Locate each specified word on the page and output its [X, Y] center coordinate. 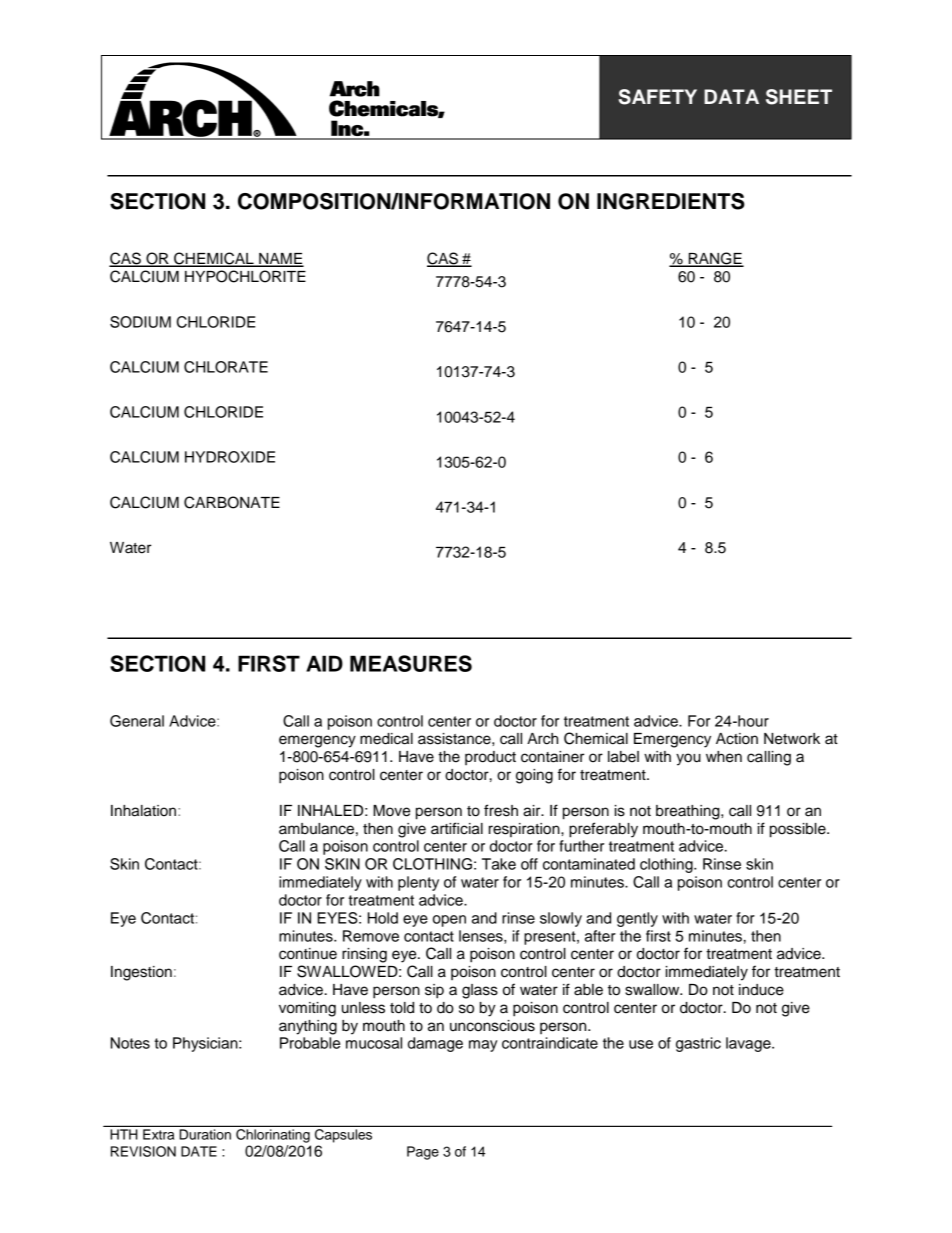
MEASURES [411, 663]
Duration [205, 1134]
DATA [731, 96]
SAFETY [658, 97]
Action [737, 739]
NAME [280, 260]
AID [324, 663]
